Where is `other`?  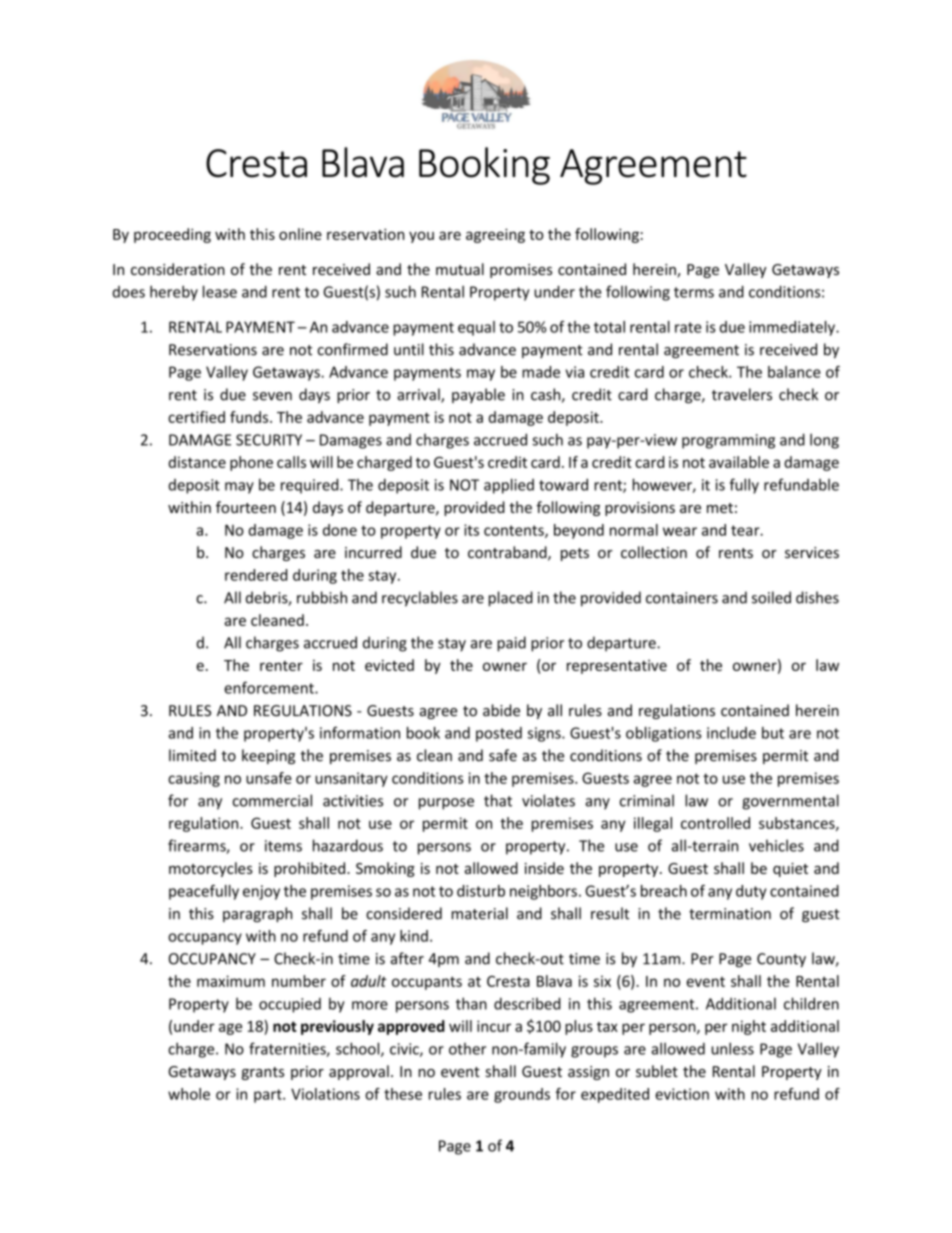
other is located at coordinates (467, 1049).
